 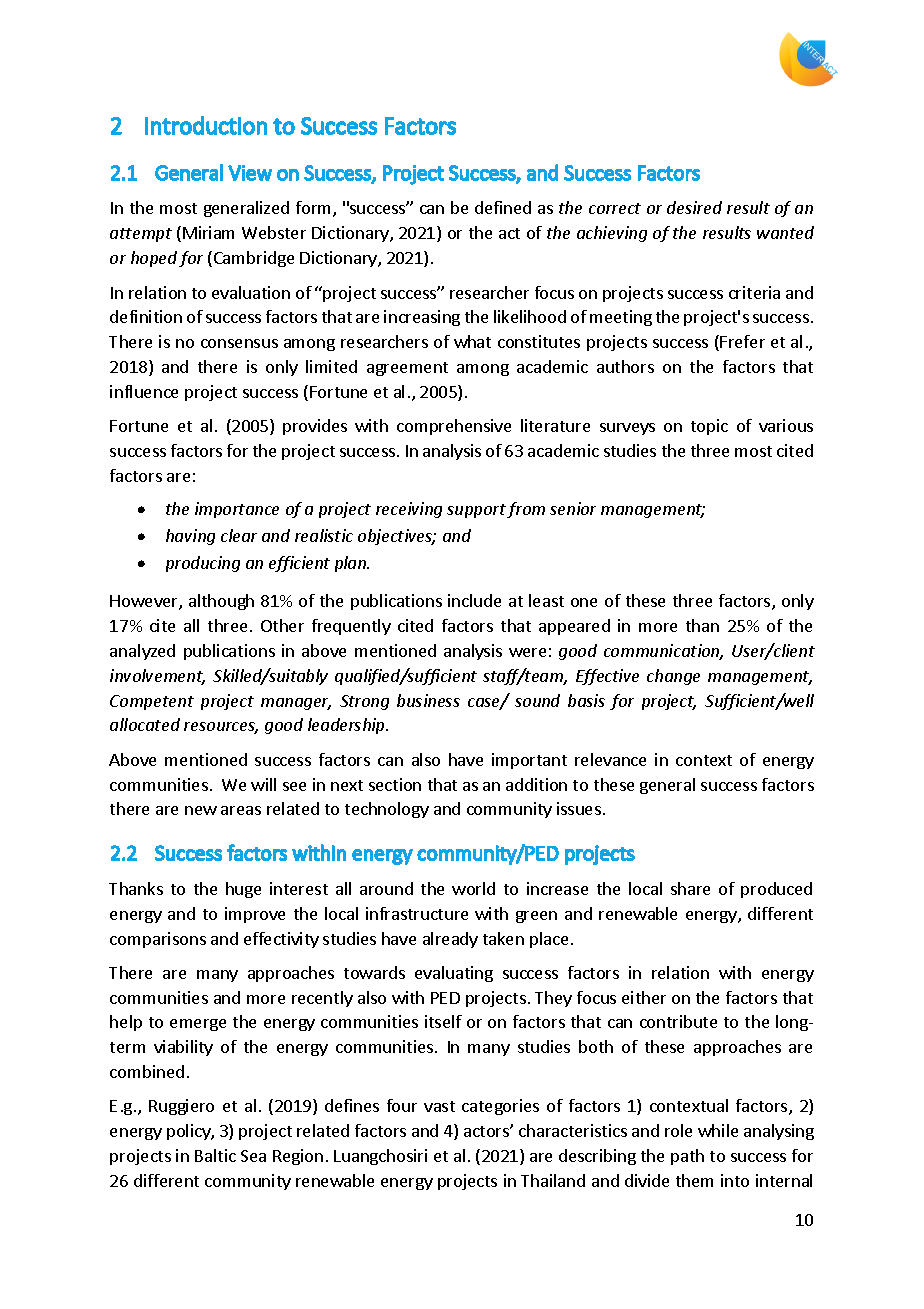 What do you see at coordinates (203, 564) in the screenshot?
I see `producing` at bounding box center [203, 564].
